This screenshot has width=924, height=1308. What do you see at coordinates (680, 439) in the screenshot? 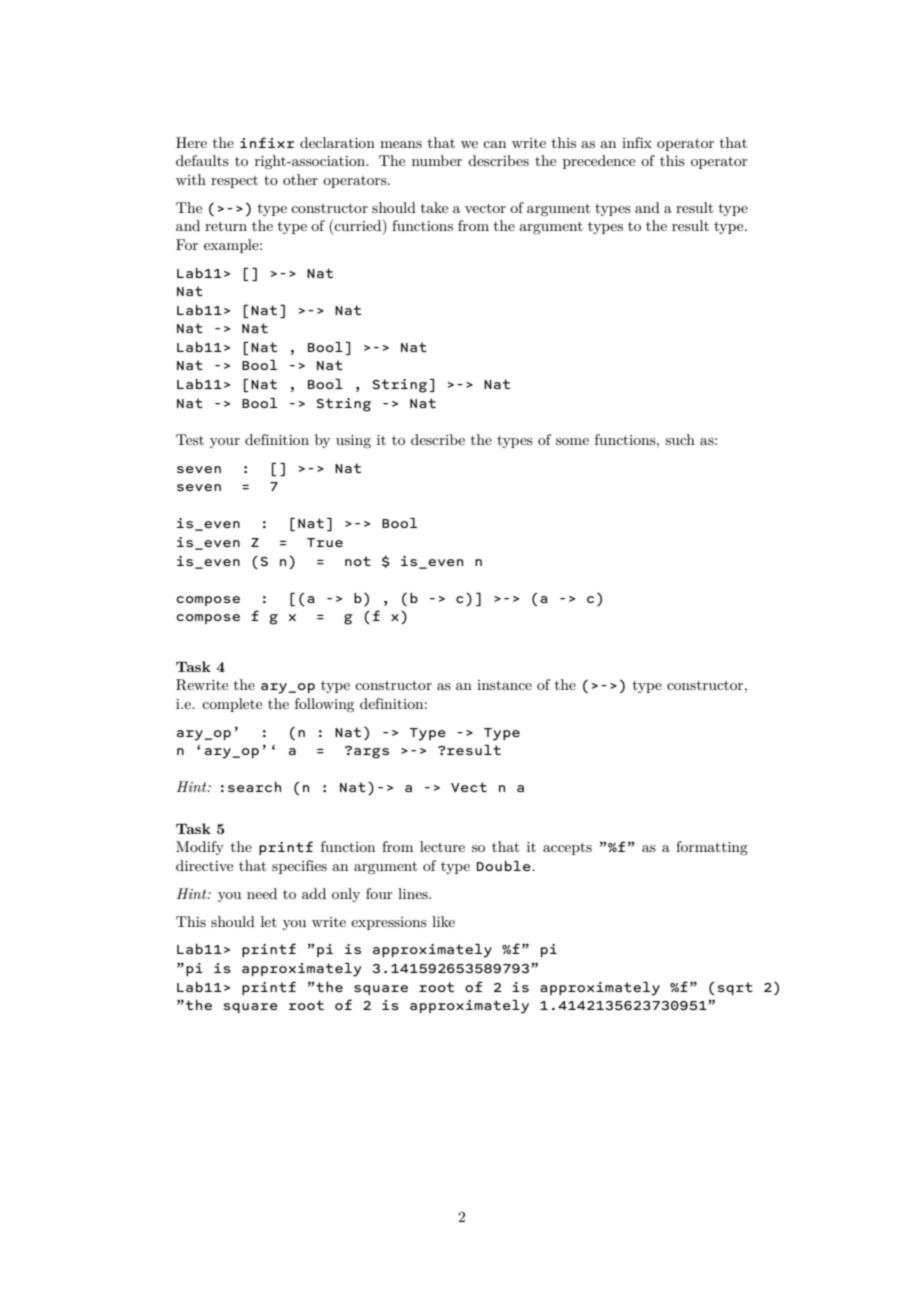
I see `such` at bounding box center [680, 439].
